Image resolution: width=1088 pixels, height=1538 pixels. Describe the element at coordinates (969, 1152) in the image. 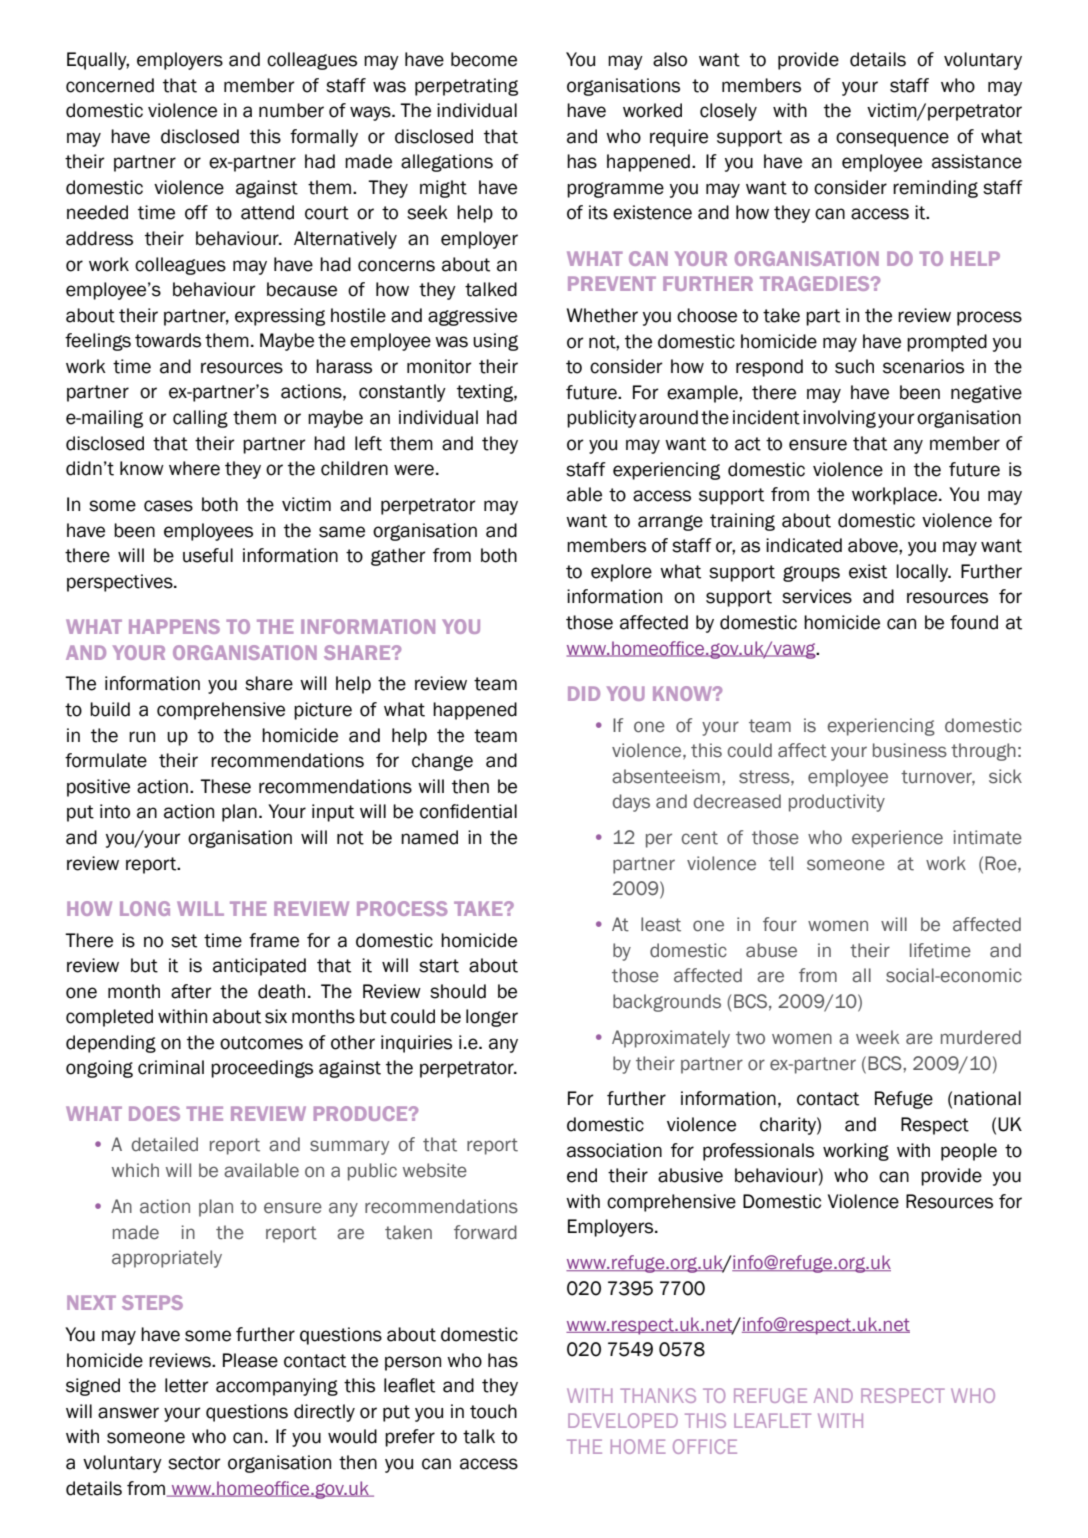

I see `people` at that location.
